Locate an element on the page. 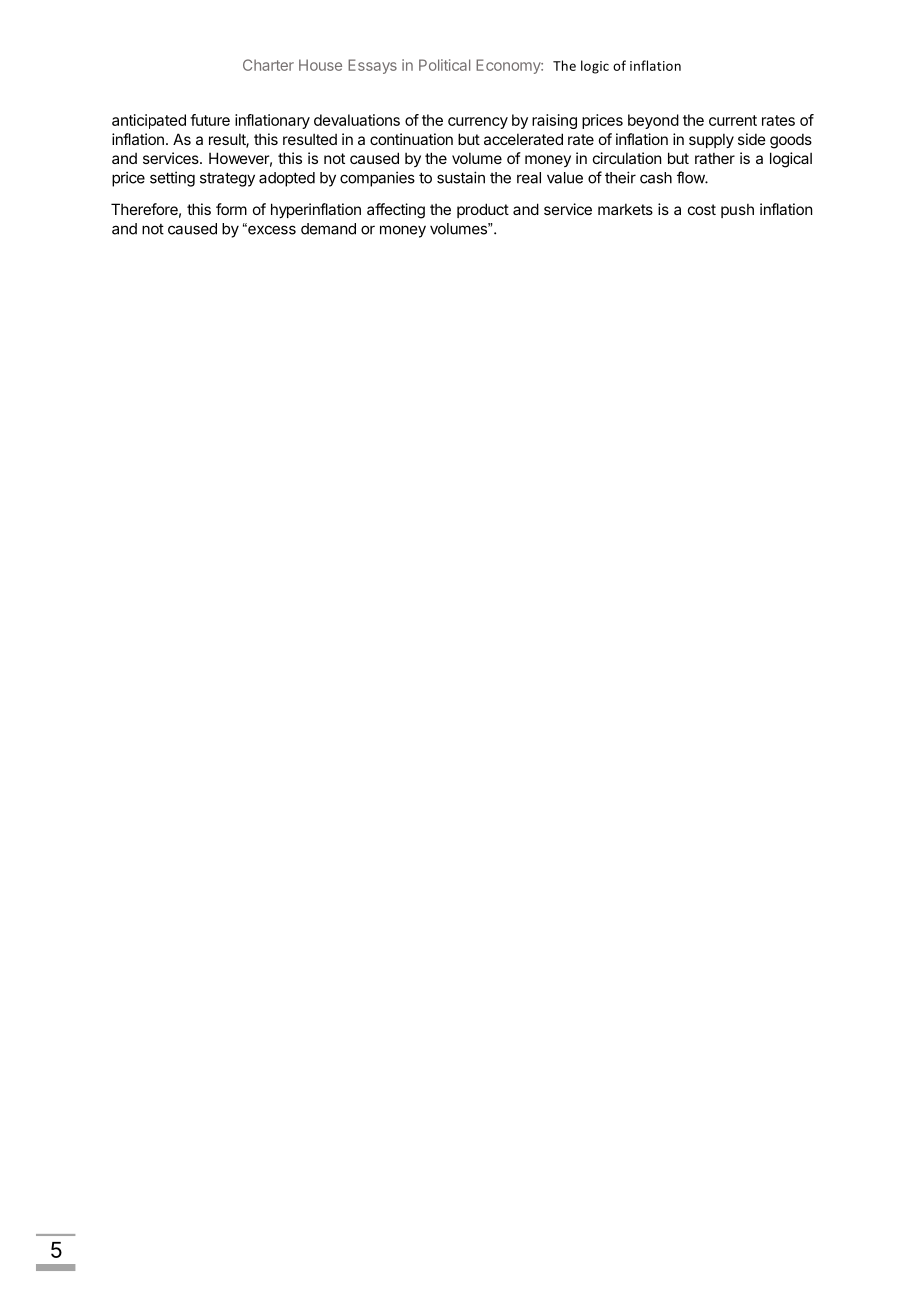 The image size is (924, 1308). sustain is located at coordinates (461, 177).
